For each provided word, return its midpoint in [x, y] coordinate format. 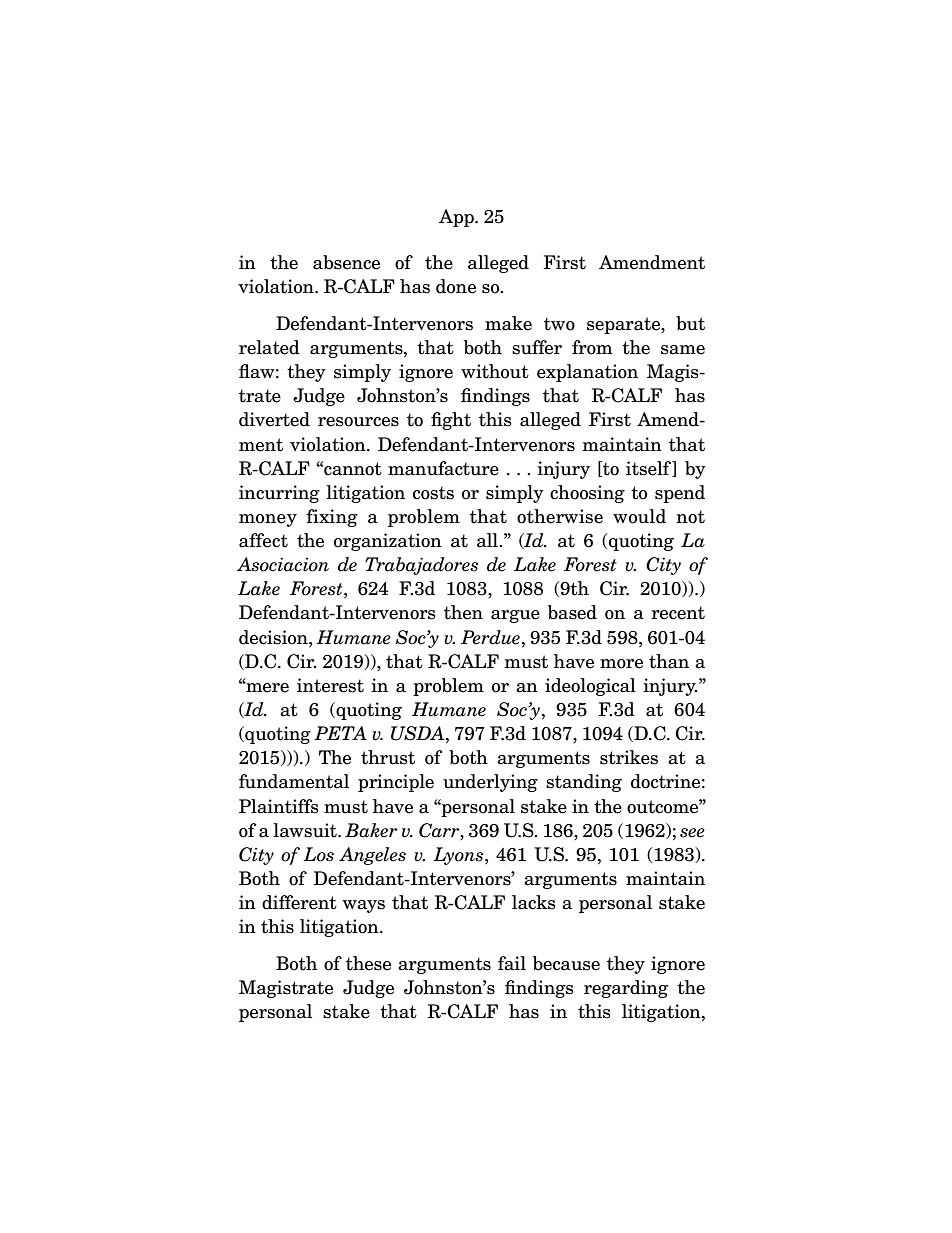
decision [274, 637]
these [368, 963]
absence [346, 262]
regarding [626, 989]
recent [678, 613]
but [690, 323]
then [463, 612]
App [457, 218]
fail [512, 963]
